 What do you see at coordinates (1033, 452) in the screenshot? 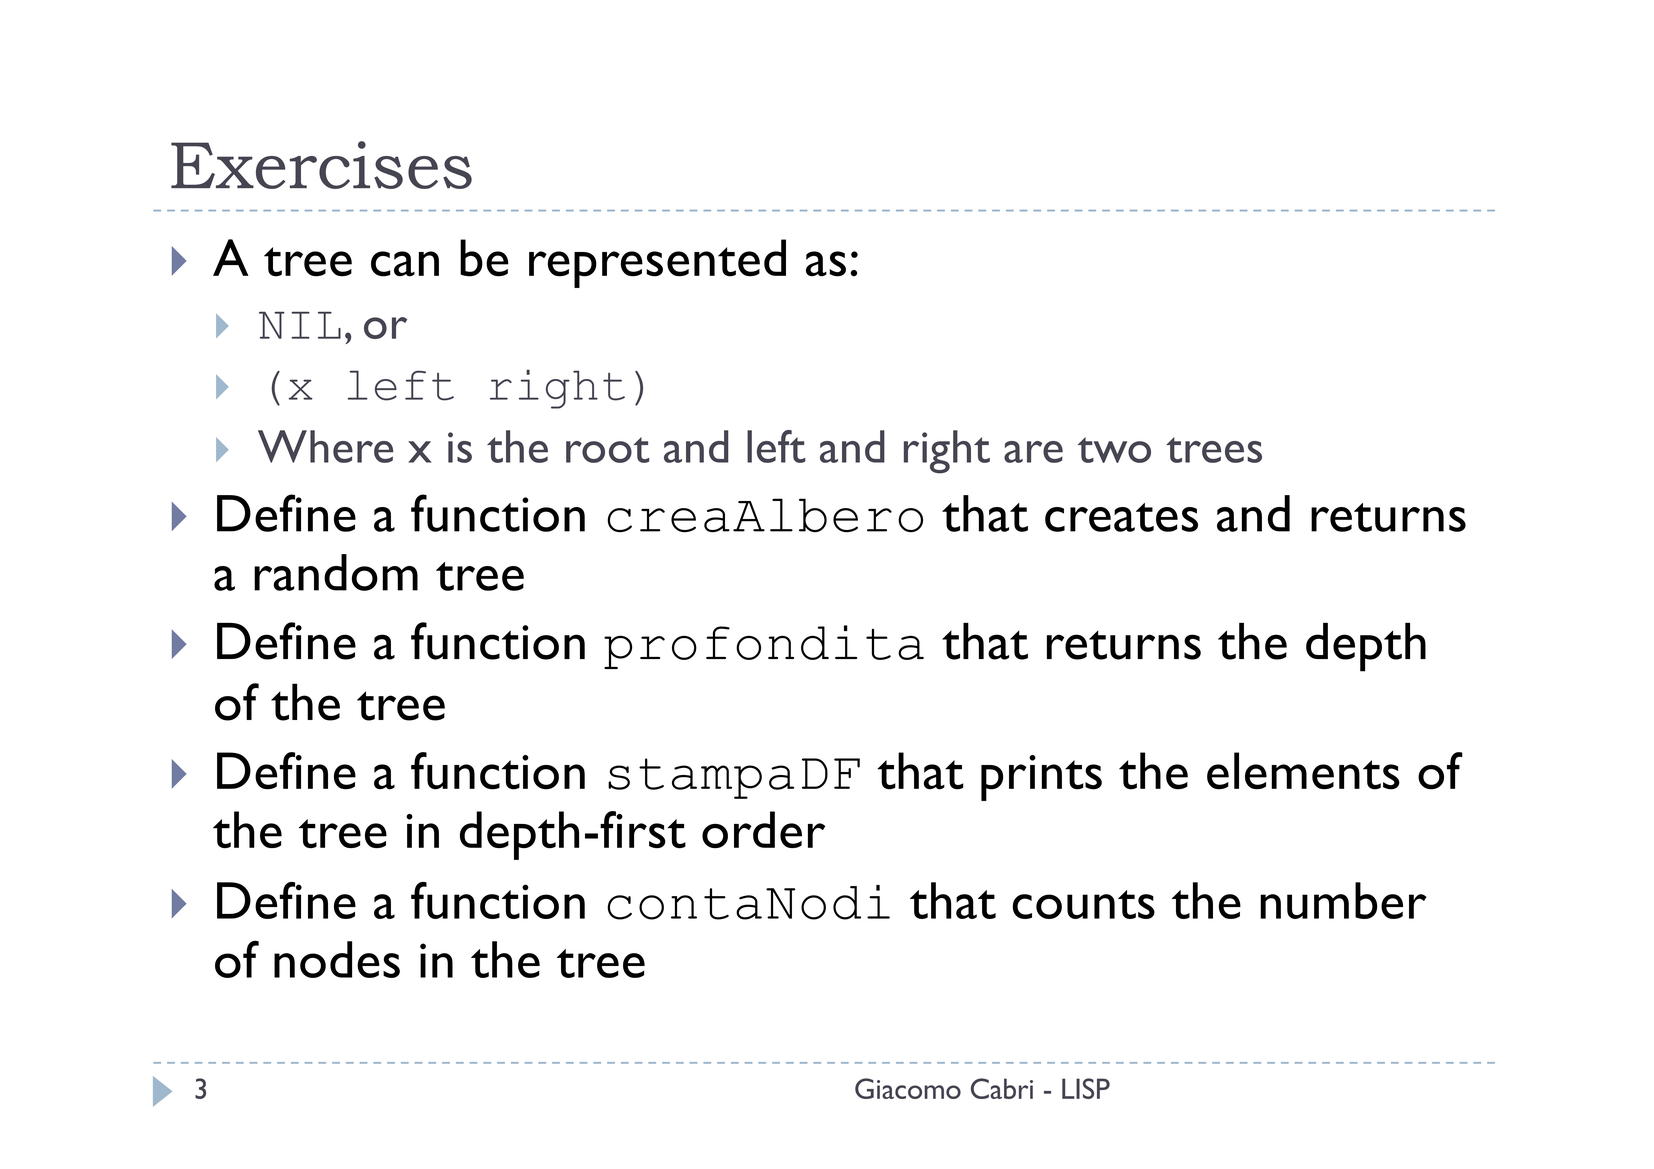
I see `are` at bounding box center [1033, 452].
